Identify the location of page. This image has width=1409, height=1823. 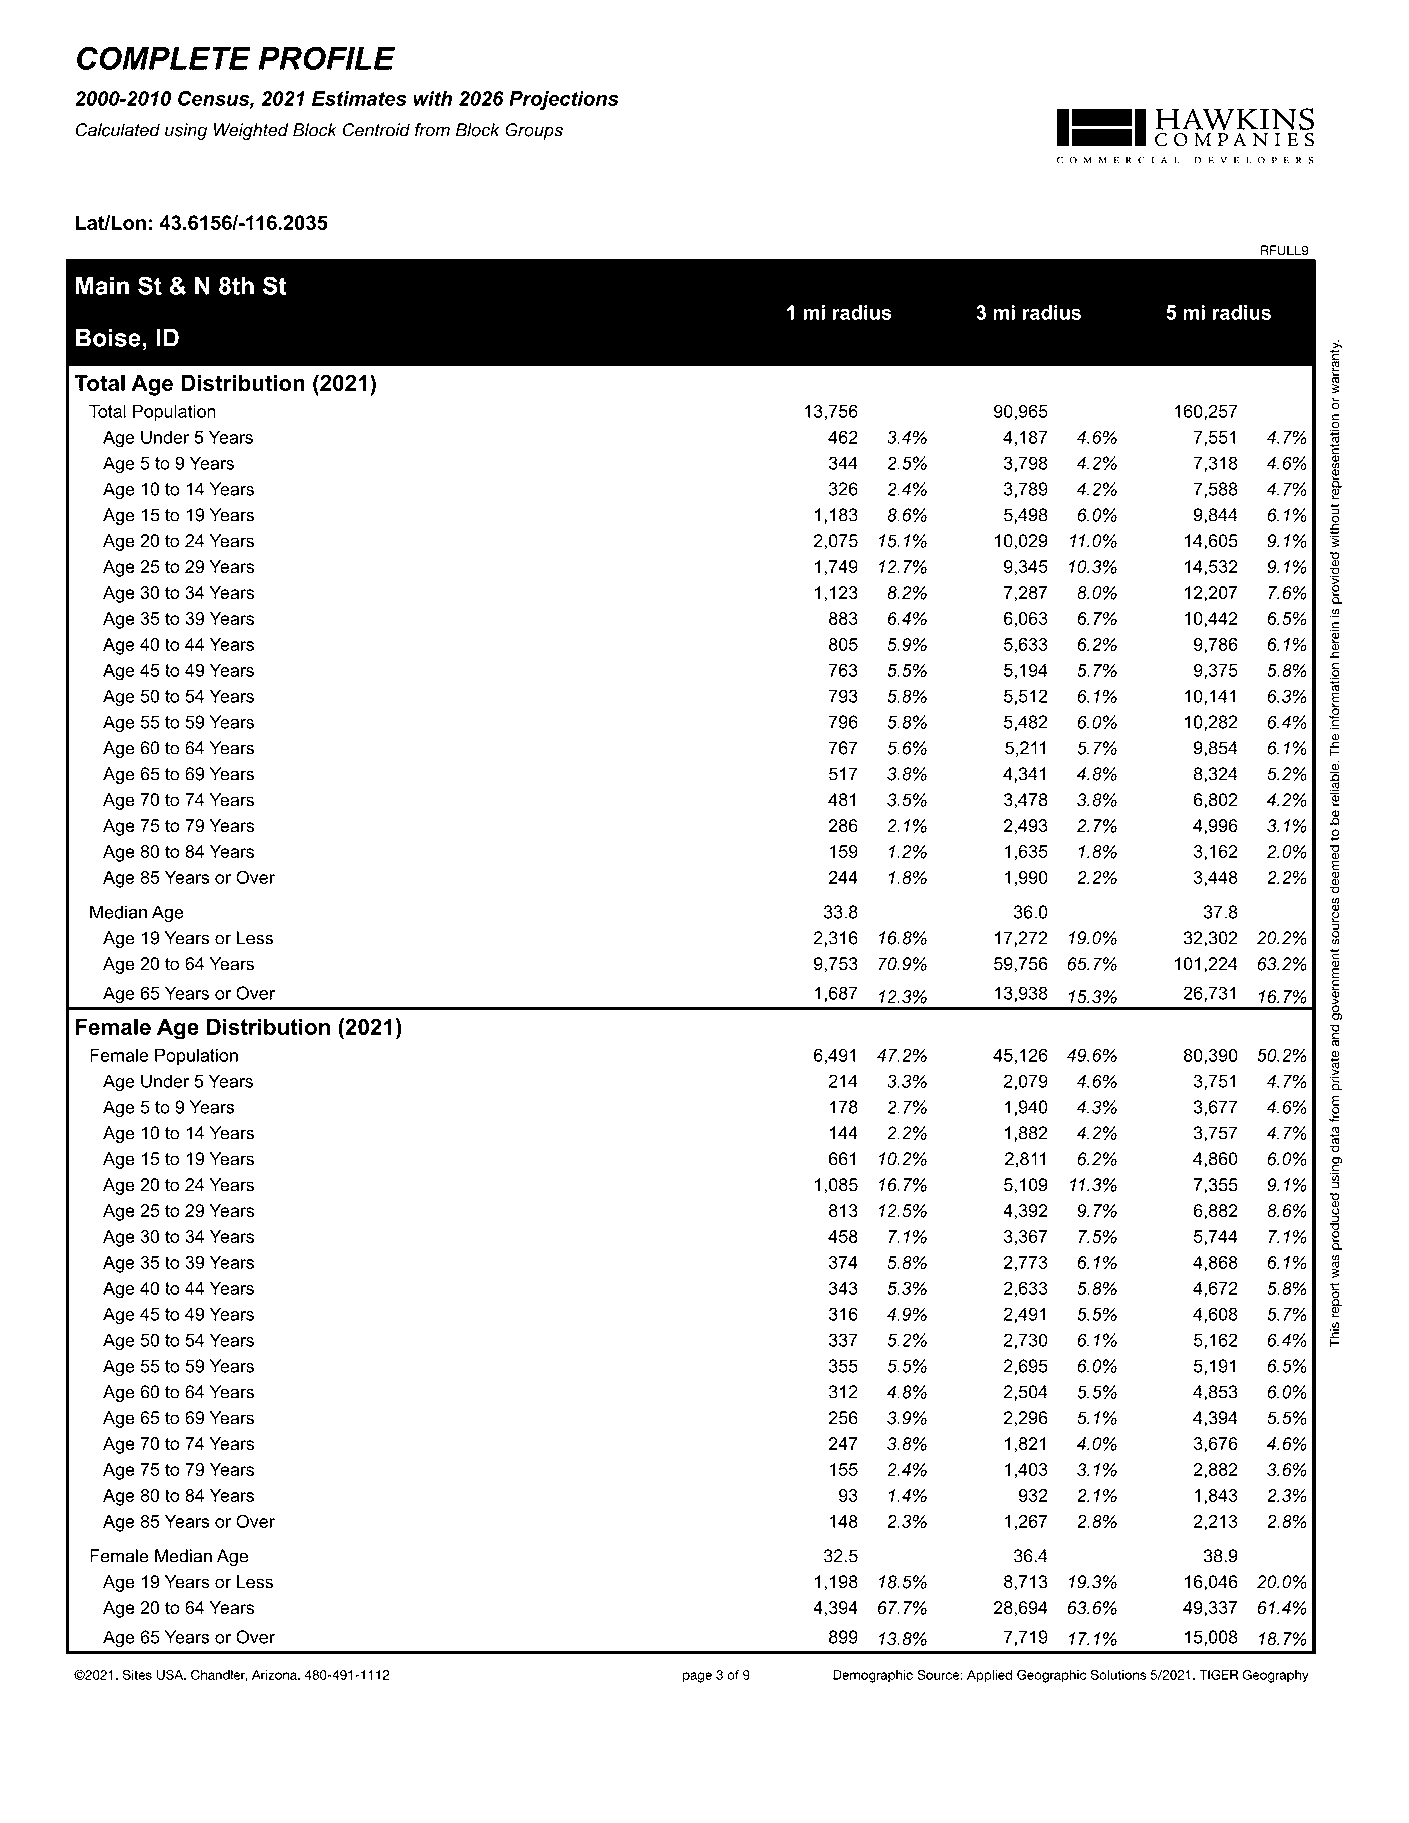
(697, 1677).
